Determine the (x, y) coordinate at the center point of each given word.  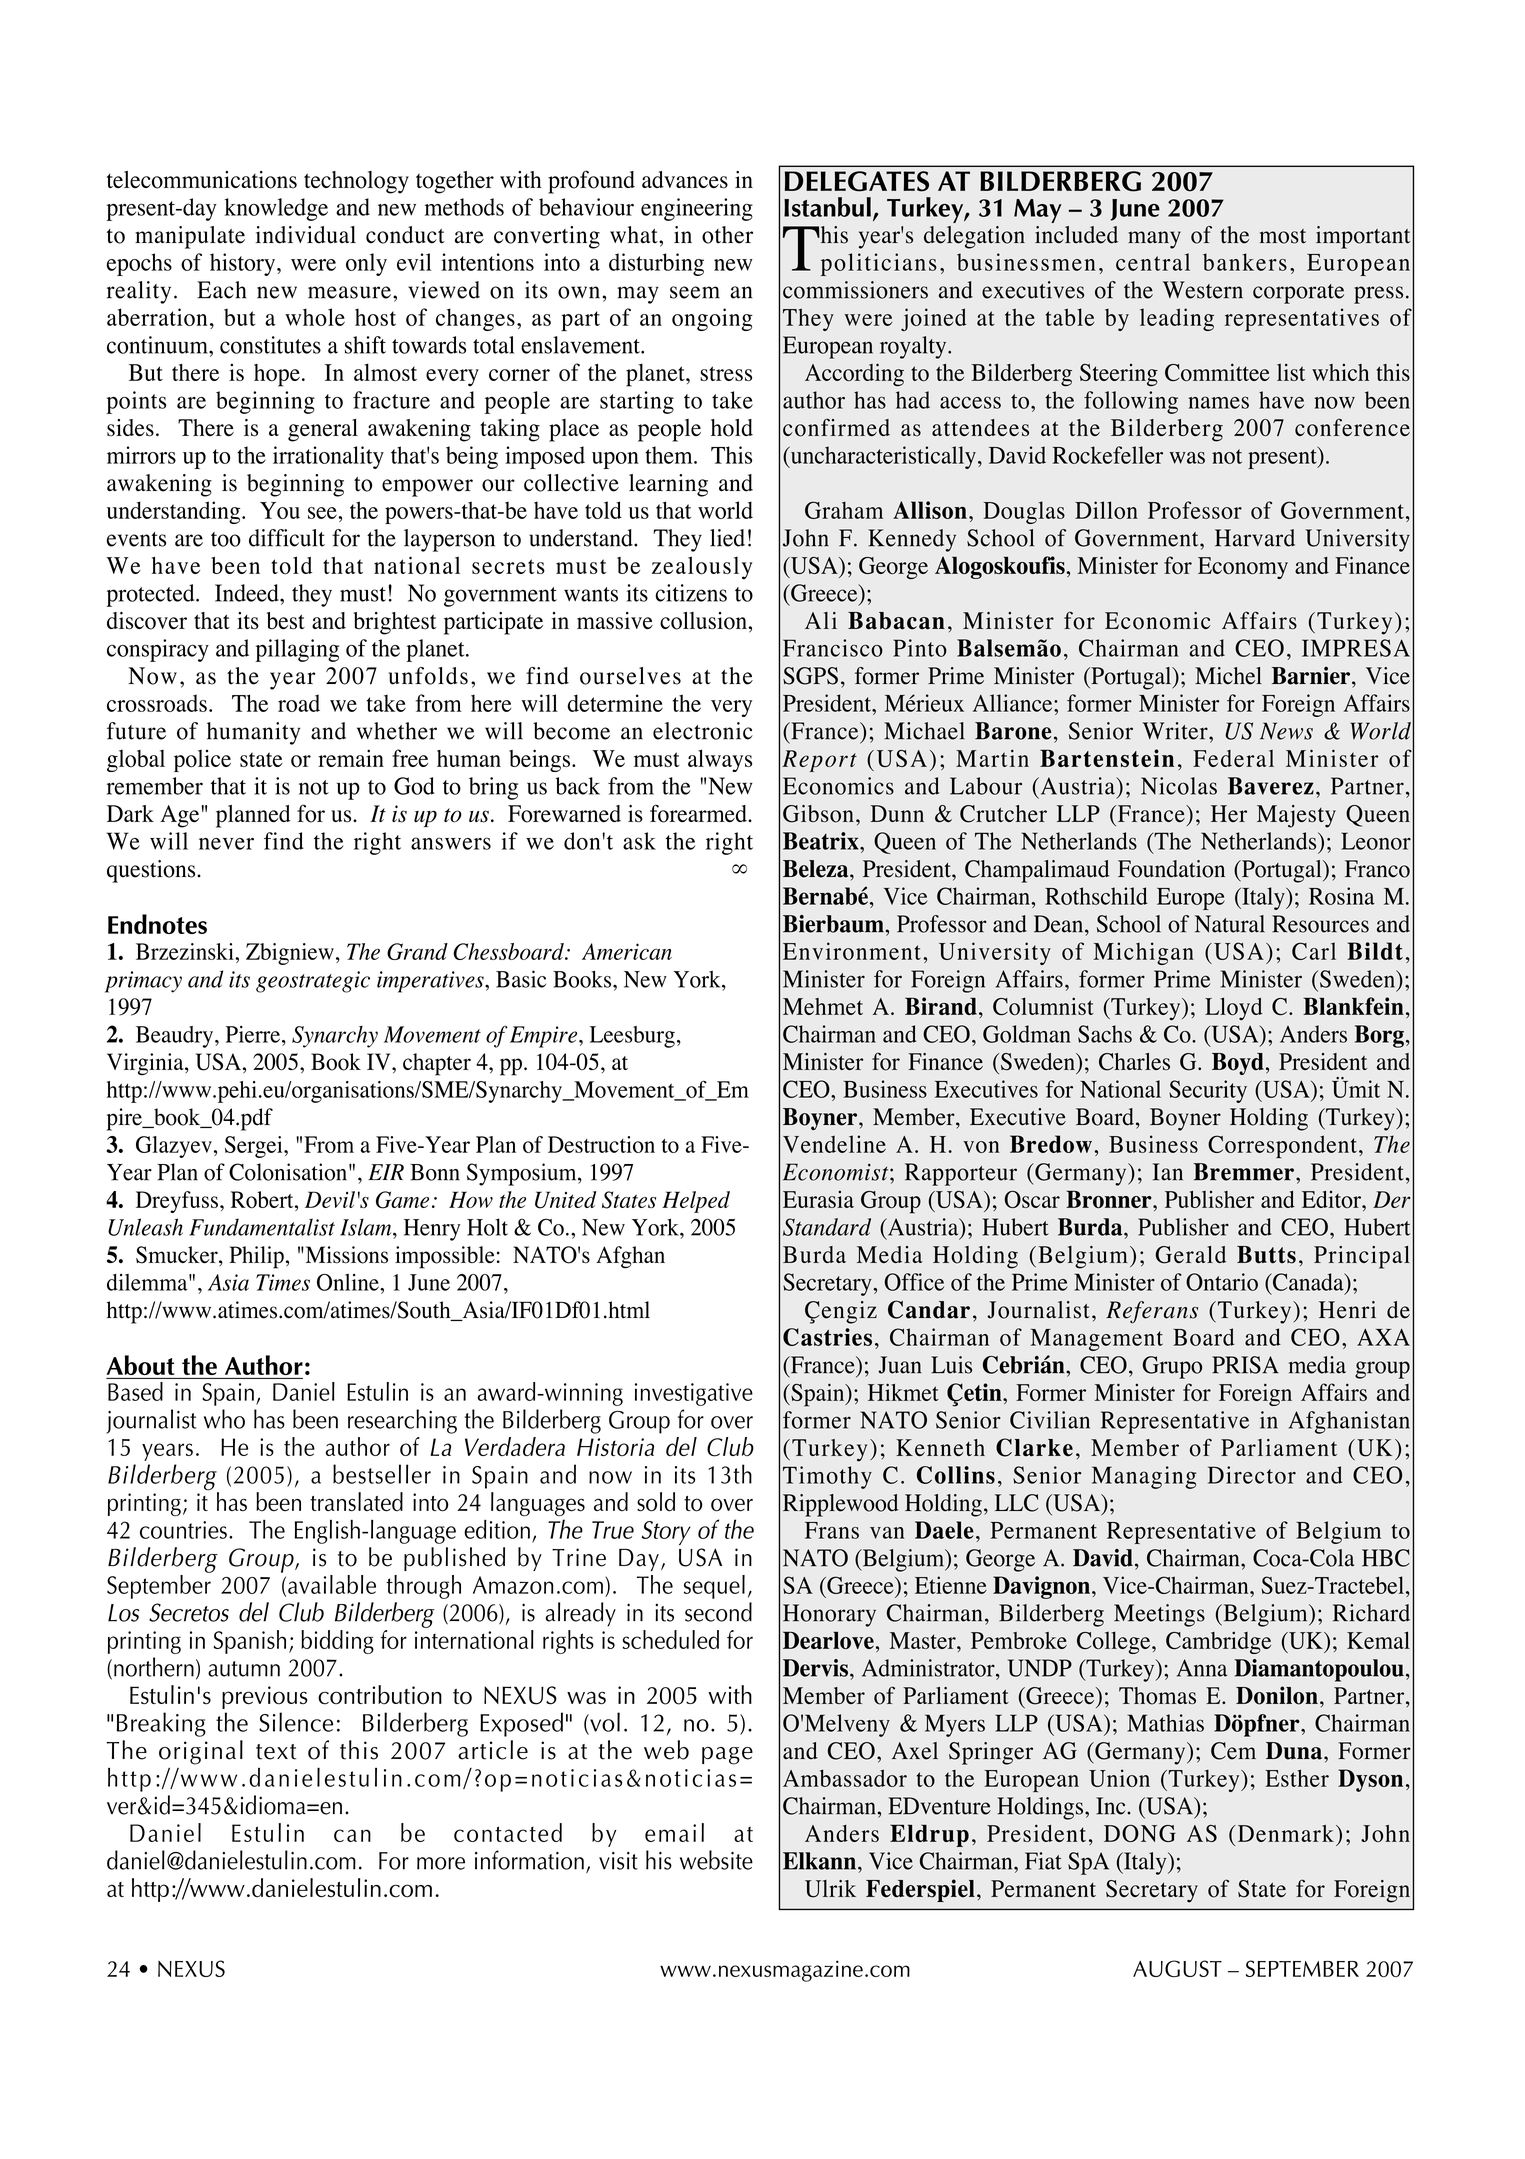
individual (306, 235)
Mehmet (823, 1006)
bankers (1245, 262)
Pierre (253, 1034)
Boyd (1238, 1064)
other (727, 235)
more (441, 1863)
